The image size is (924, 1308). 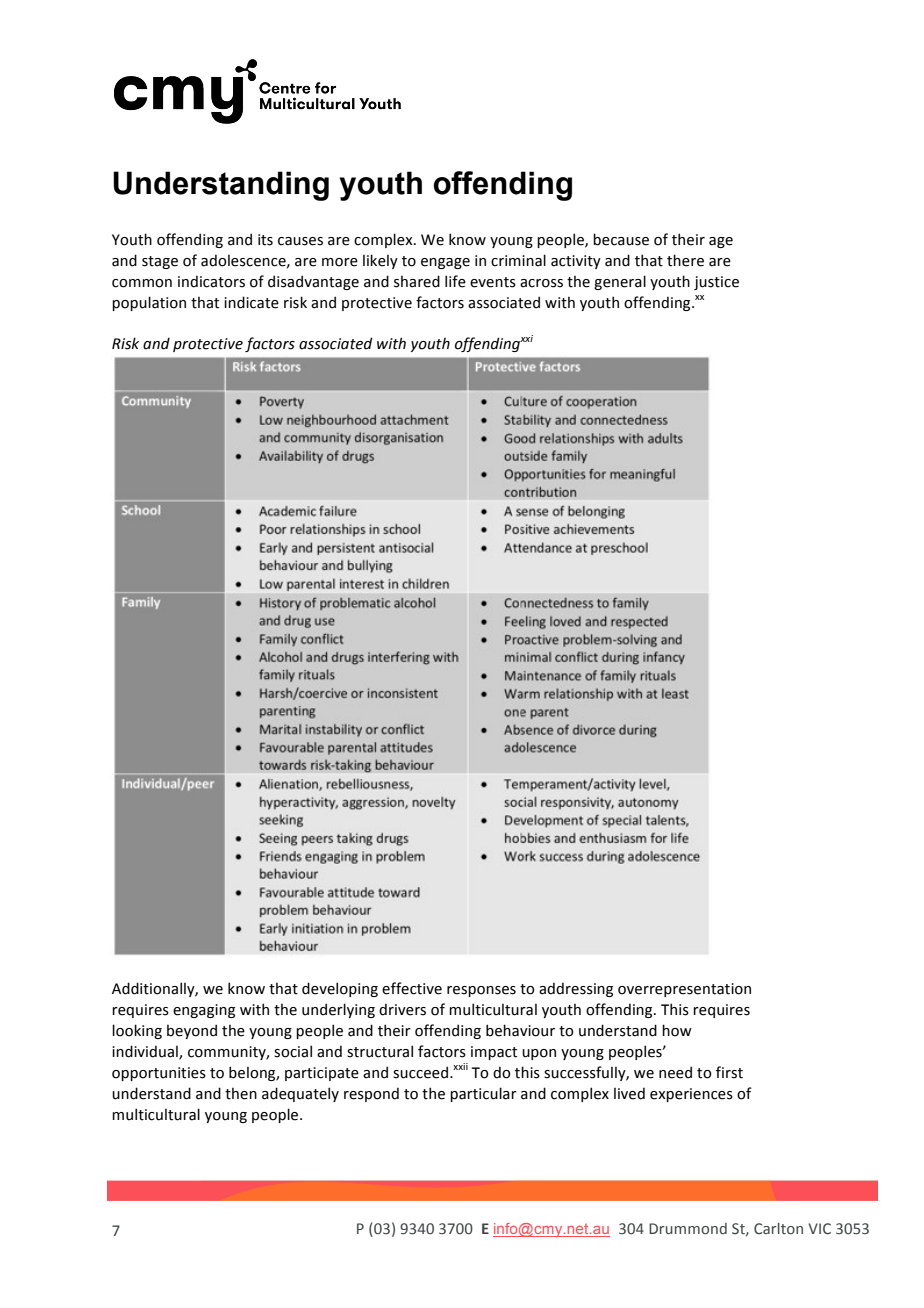 I want to click on life, so click(x=455, y=281).
